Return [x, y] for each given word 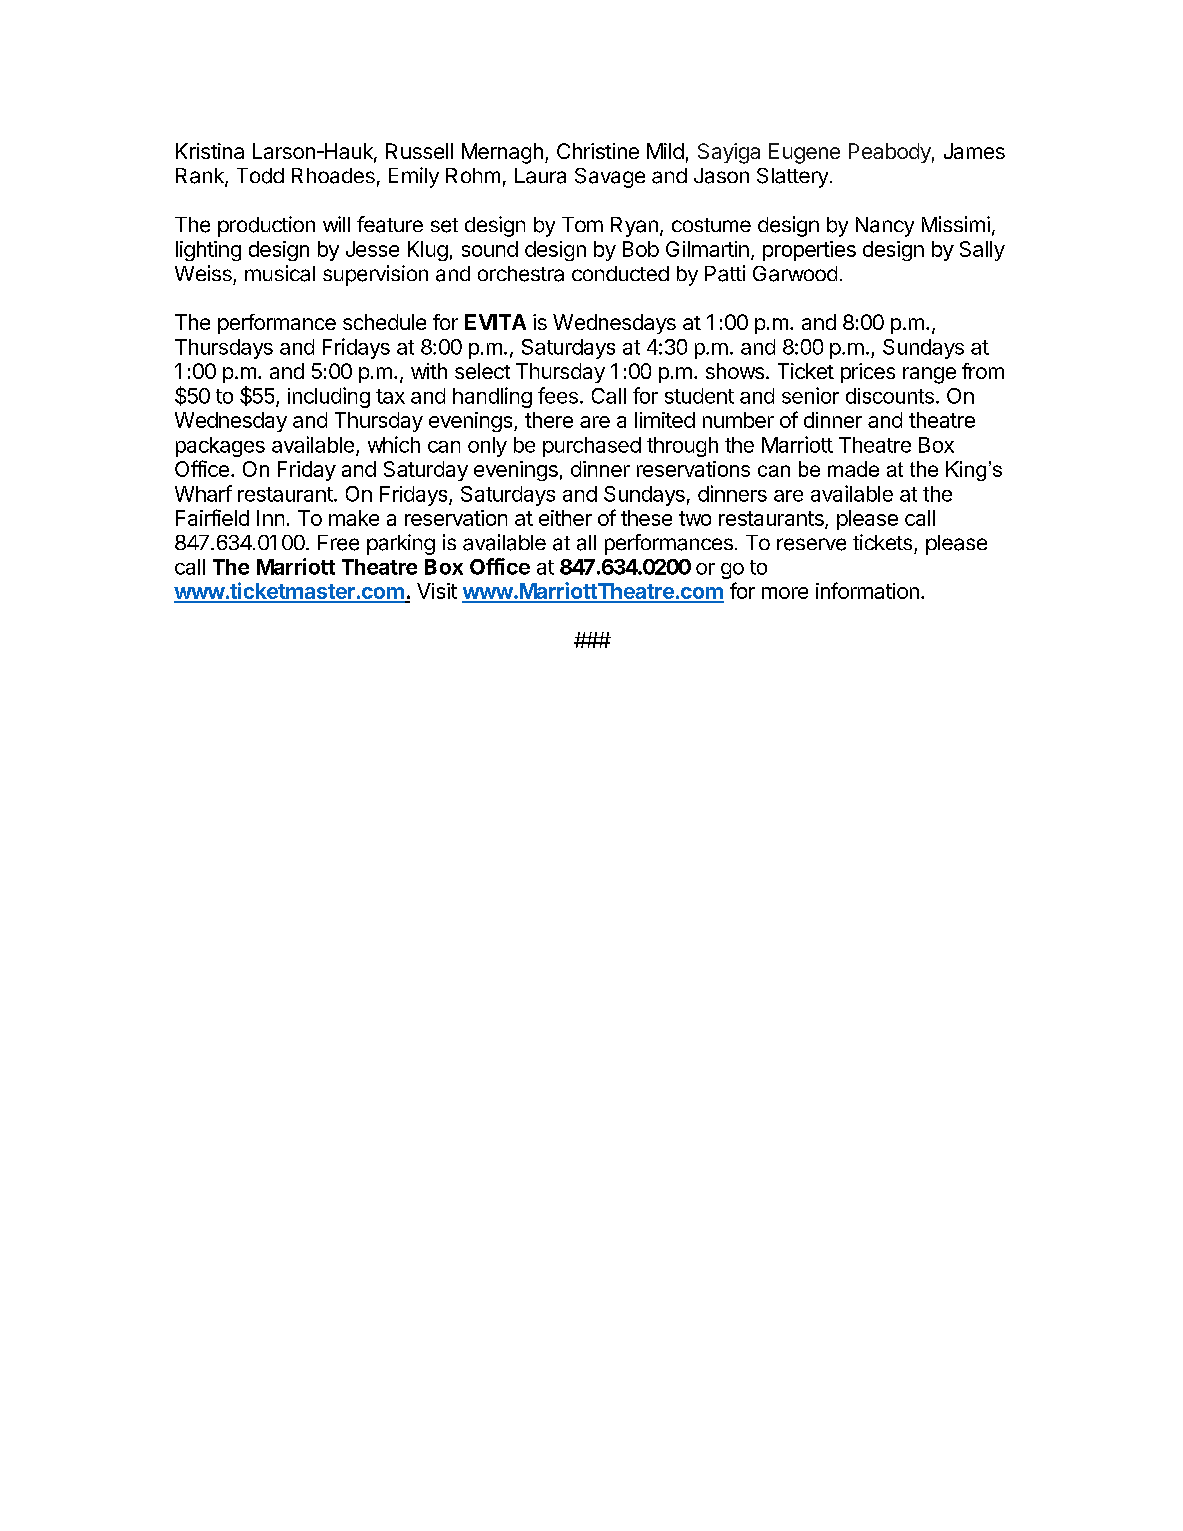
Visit [437, 591]
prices [868, 373]
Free [338, 543]
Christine [598, 151]
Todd [260, 176]
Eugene [804, 153]
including [329, 397]
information [867, 590]
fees [558, 395]
